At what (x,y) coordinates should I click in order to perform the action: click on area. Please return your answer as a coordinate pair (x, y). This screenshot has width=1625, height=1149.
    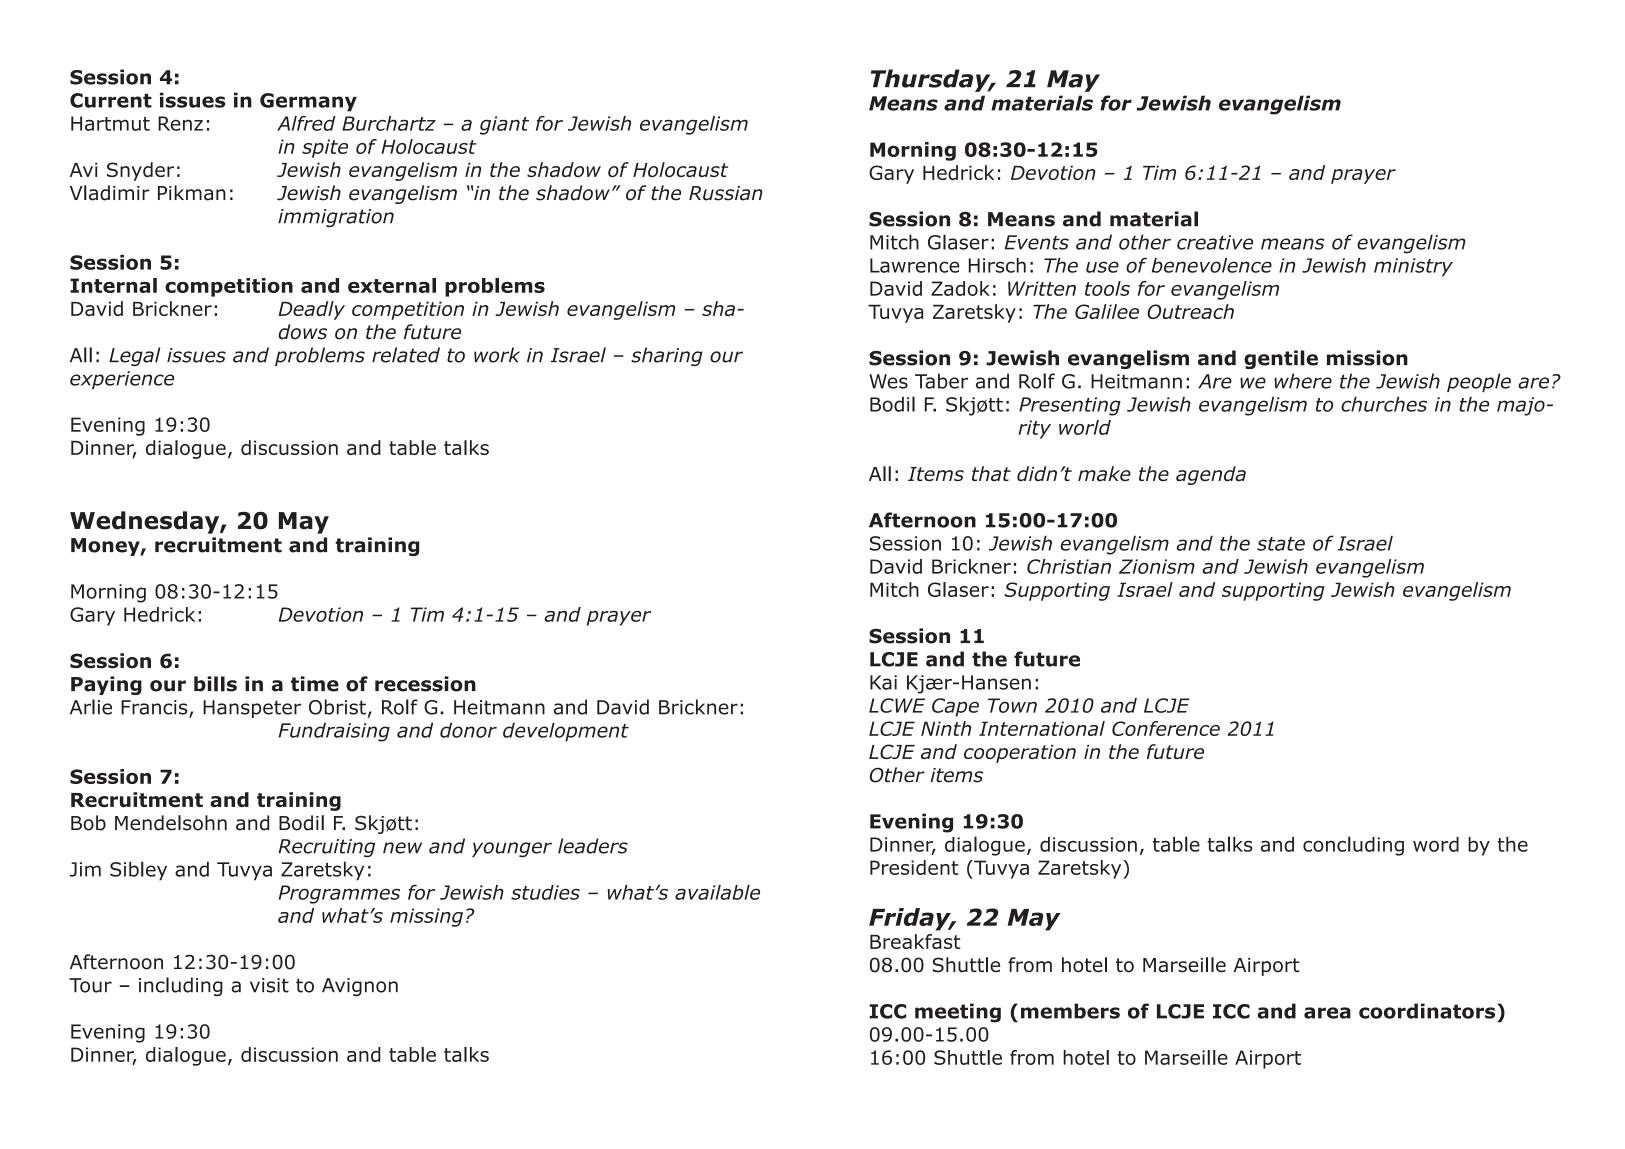
    Looking at the image, I should click on (1327, 1013).
